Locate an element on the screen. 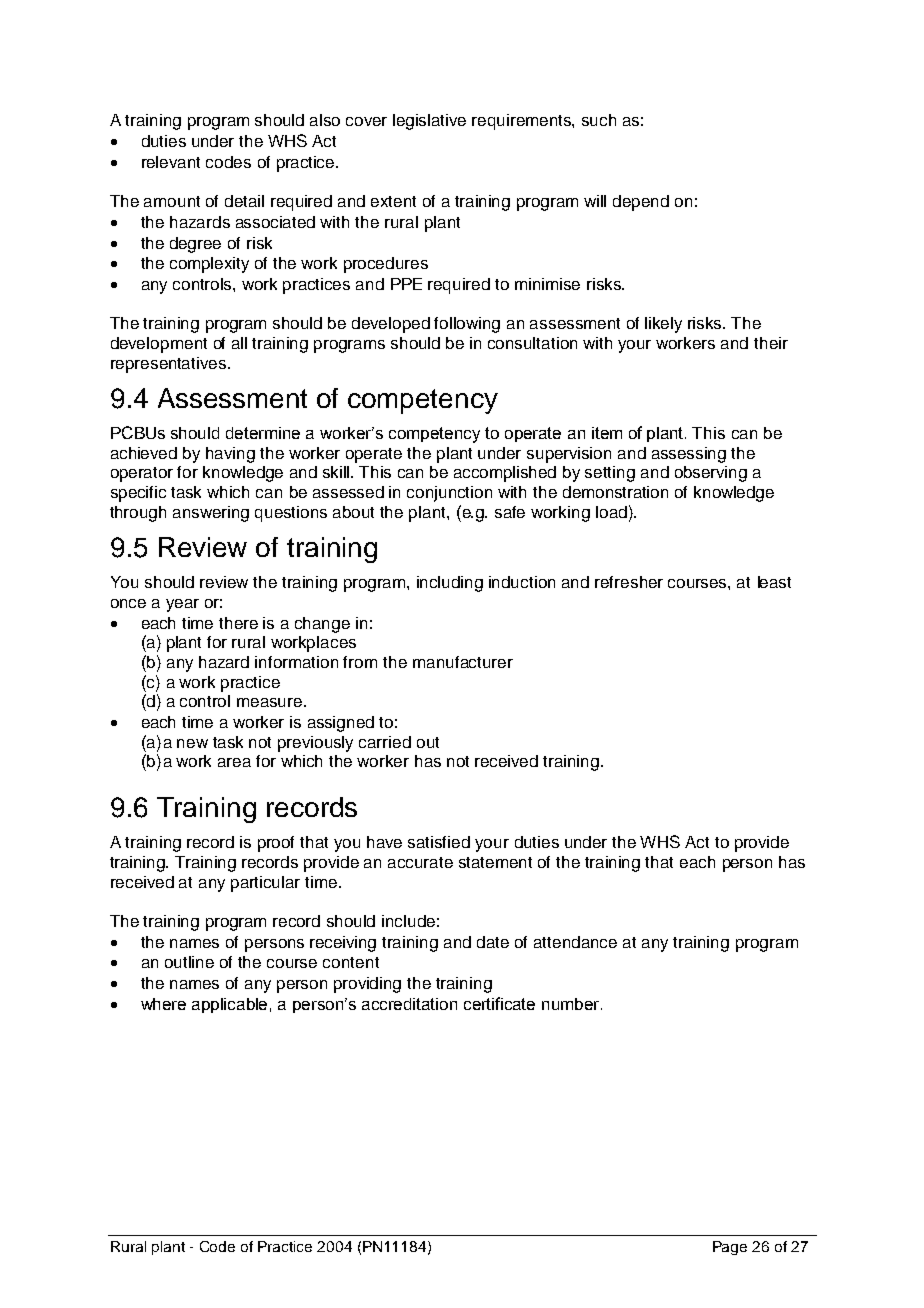  depend is located at coordinates (641, 203).
